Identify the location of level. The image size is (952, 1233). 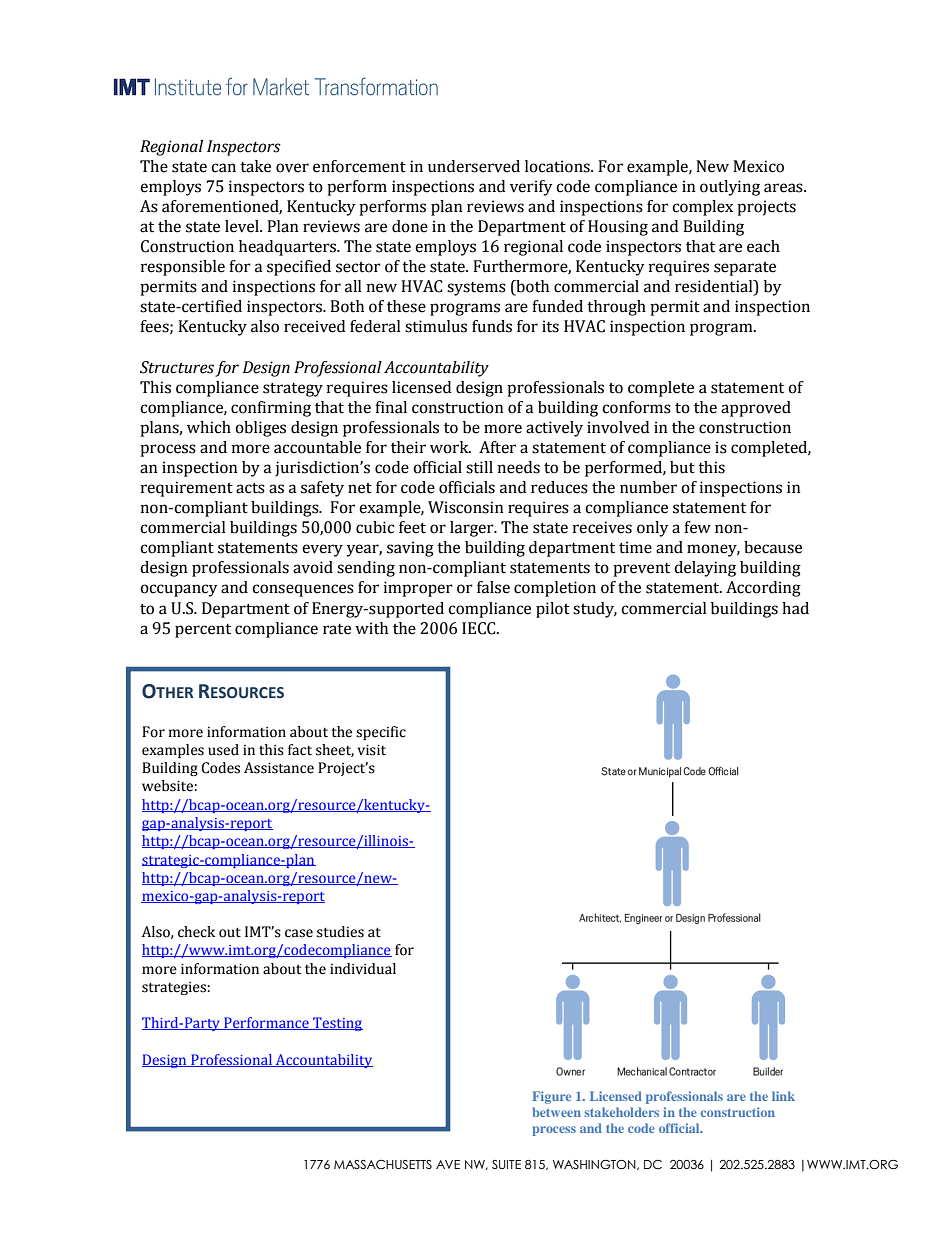
(243, 226).
